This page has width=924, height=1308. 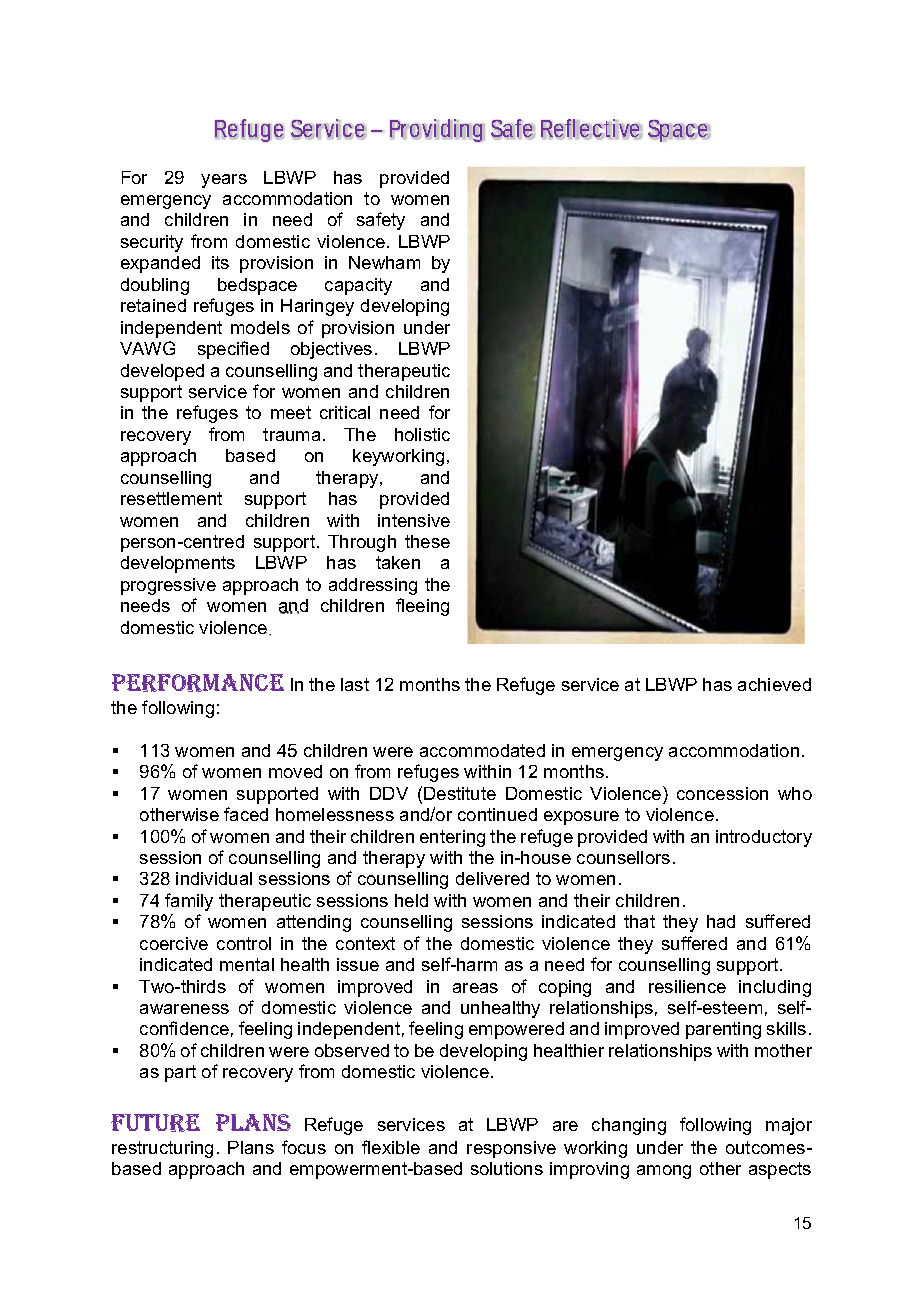 I want to click on achieved, so click(x=774, y=684).
